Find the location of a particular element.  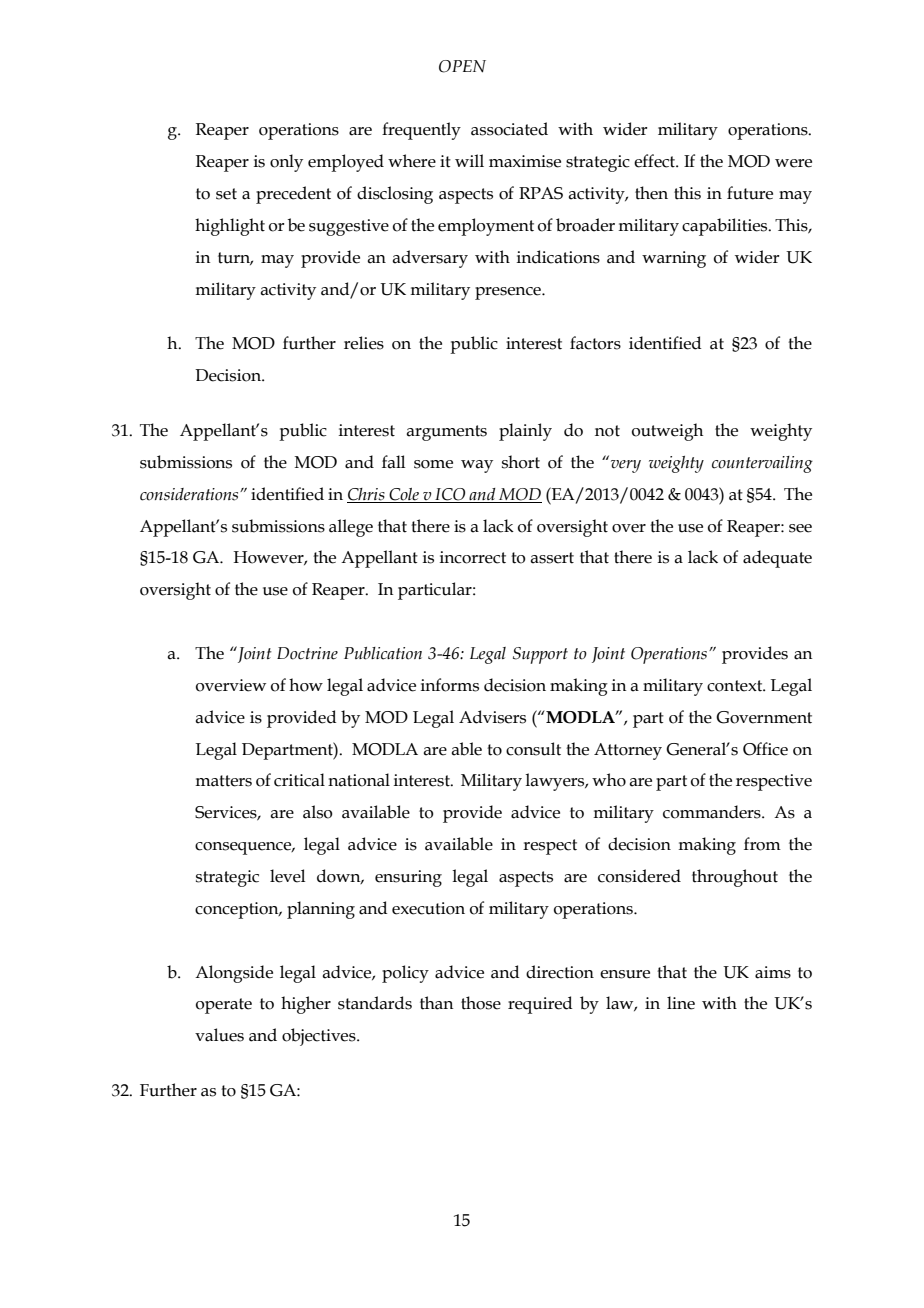

relies is located at coordinates (364, 343).
